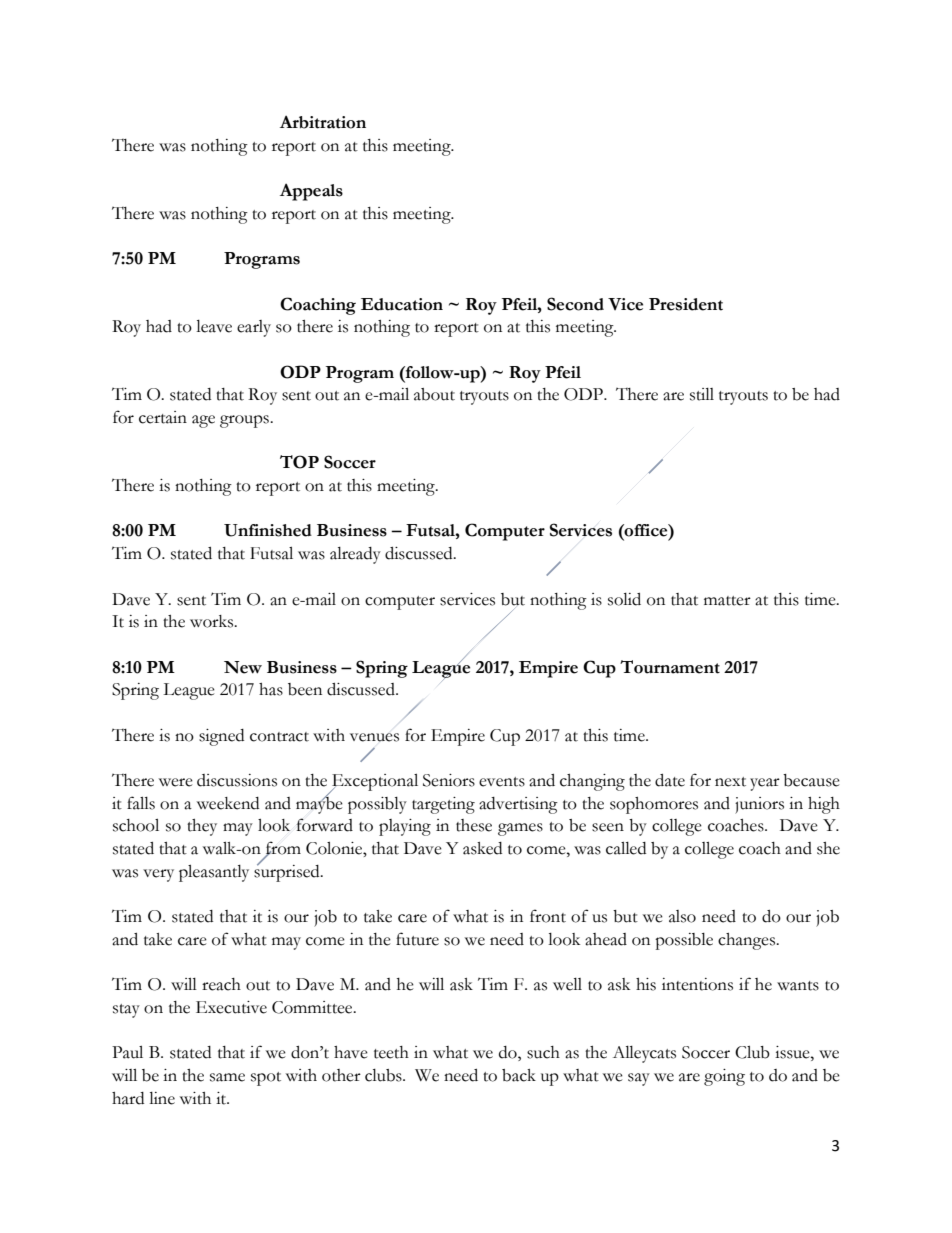 This page has height=1233, width=952. I want to click on still, so click(702, 394).
